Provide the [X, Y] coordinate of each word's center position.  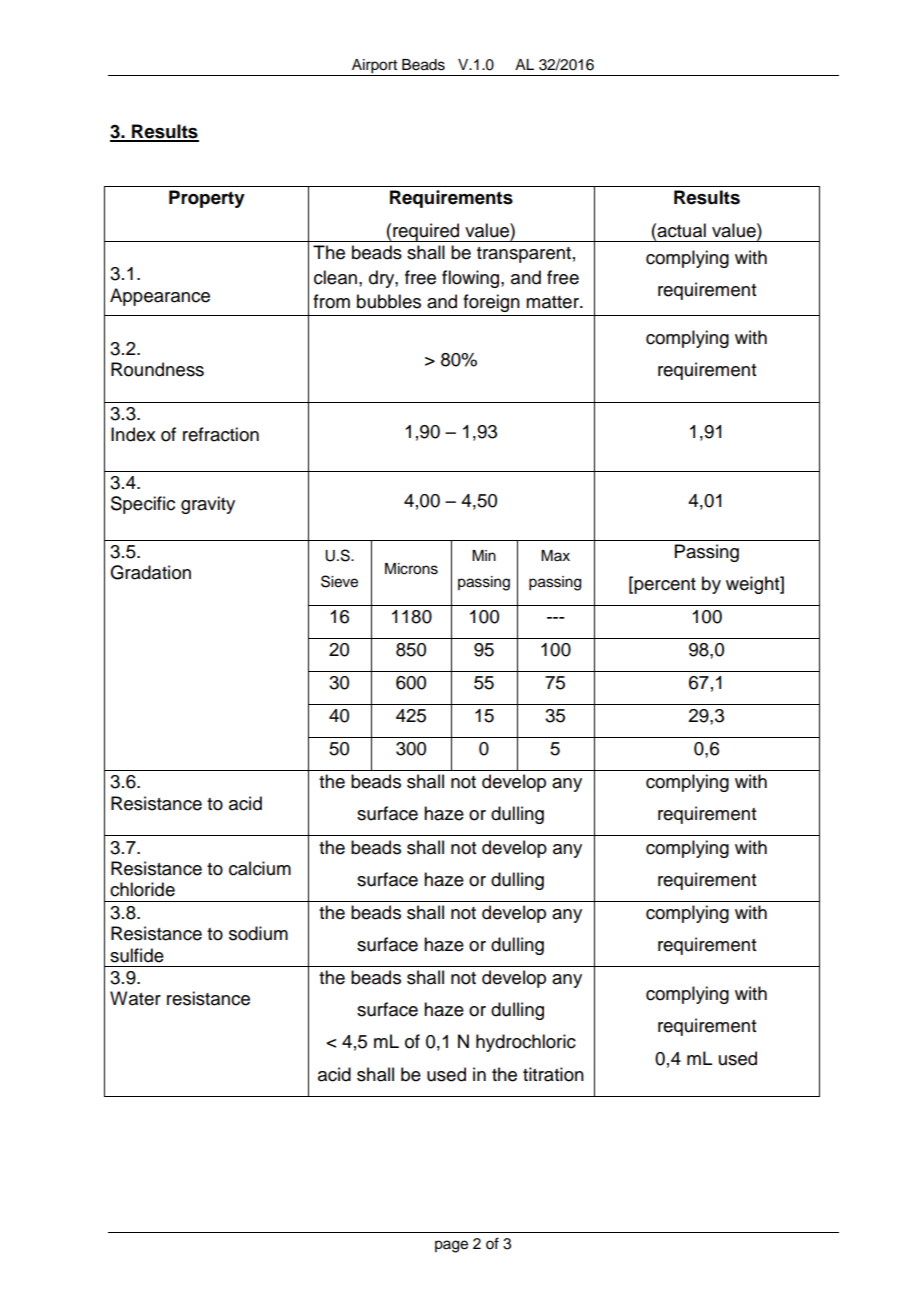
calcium [260, 868]
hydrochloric [526, 1043]
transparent [524, 255]
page [451, 1246]
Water [135, 998]
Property [207, 199]
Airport [374, 67]
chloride [142, 889]
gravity [208, 505]
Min [484, 555]
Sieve [339, 581]
